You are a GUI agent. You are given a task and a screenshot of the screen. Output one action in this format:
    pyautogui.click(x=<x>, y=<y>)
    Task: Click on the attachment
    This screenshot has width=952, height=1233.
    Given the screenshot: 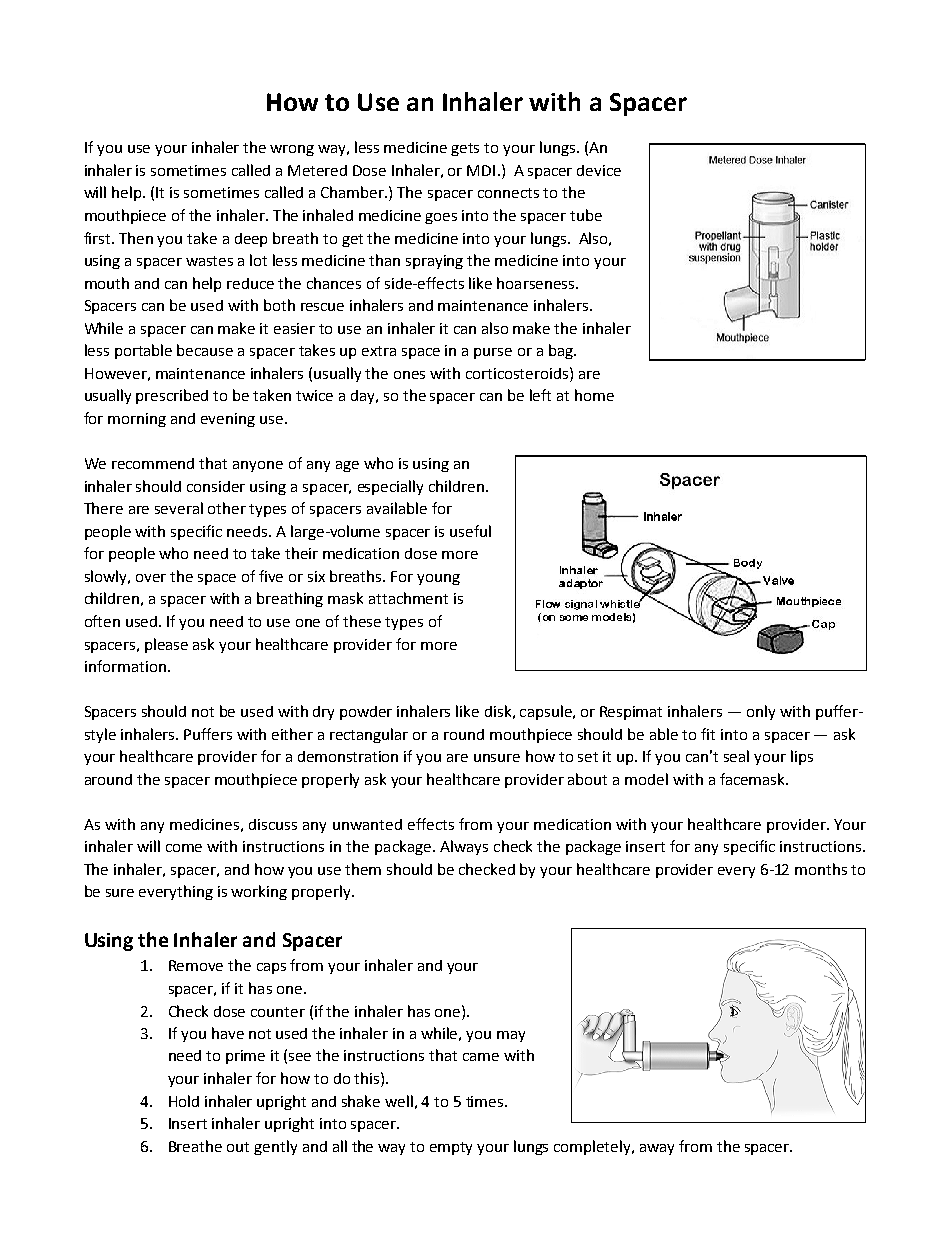 What is the action you would take?
    pyautogui.click(x=408, y=598)
